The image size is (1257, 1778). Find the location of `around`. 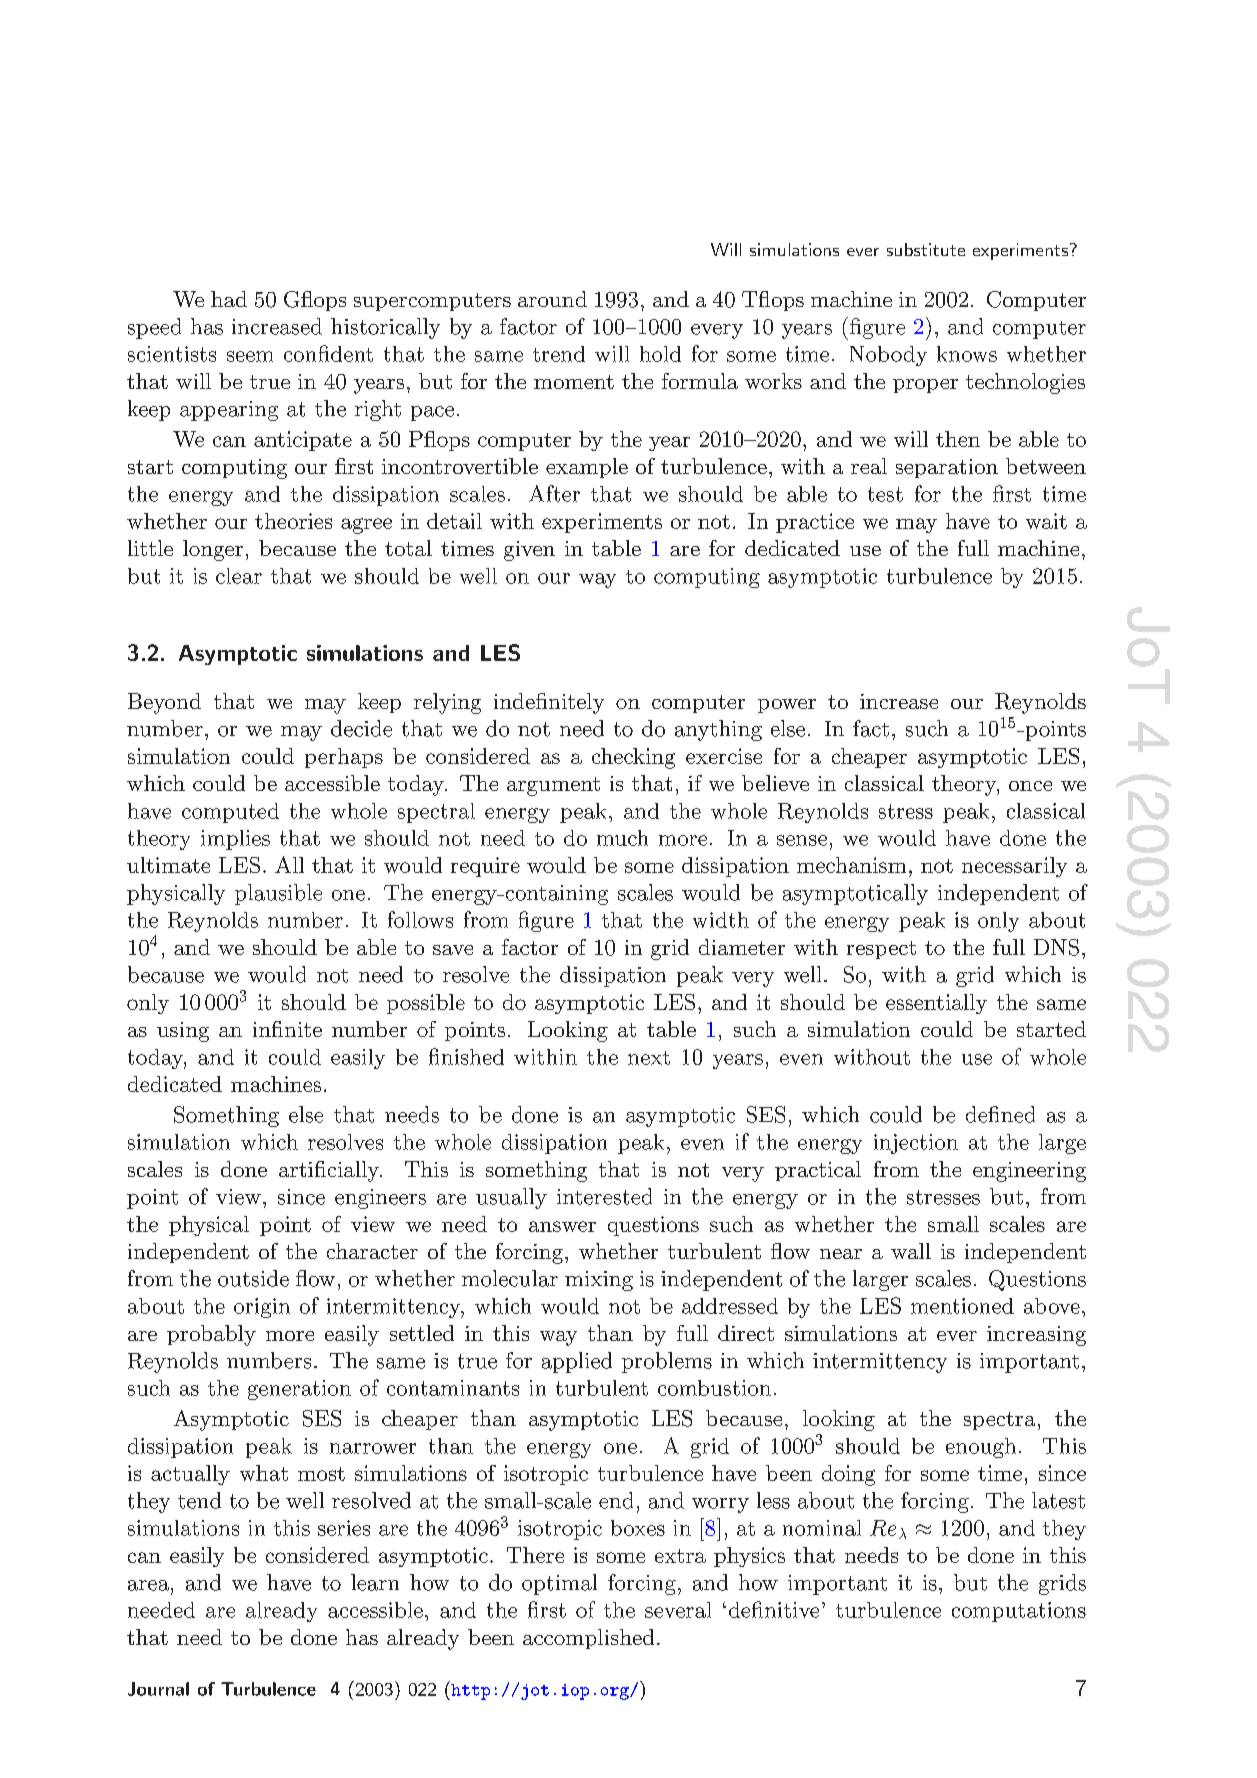

around is located at coordinates (552, 299).
